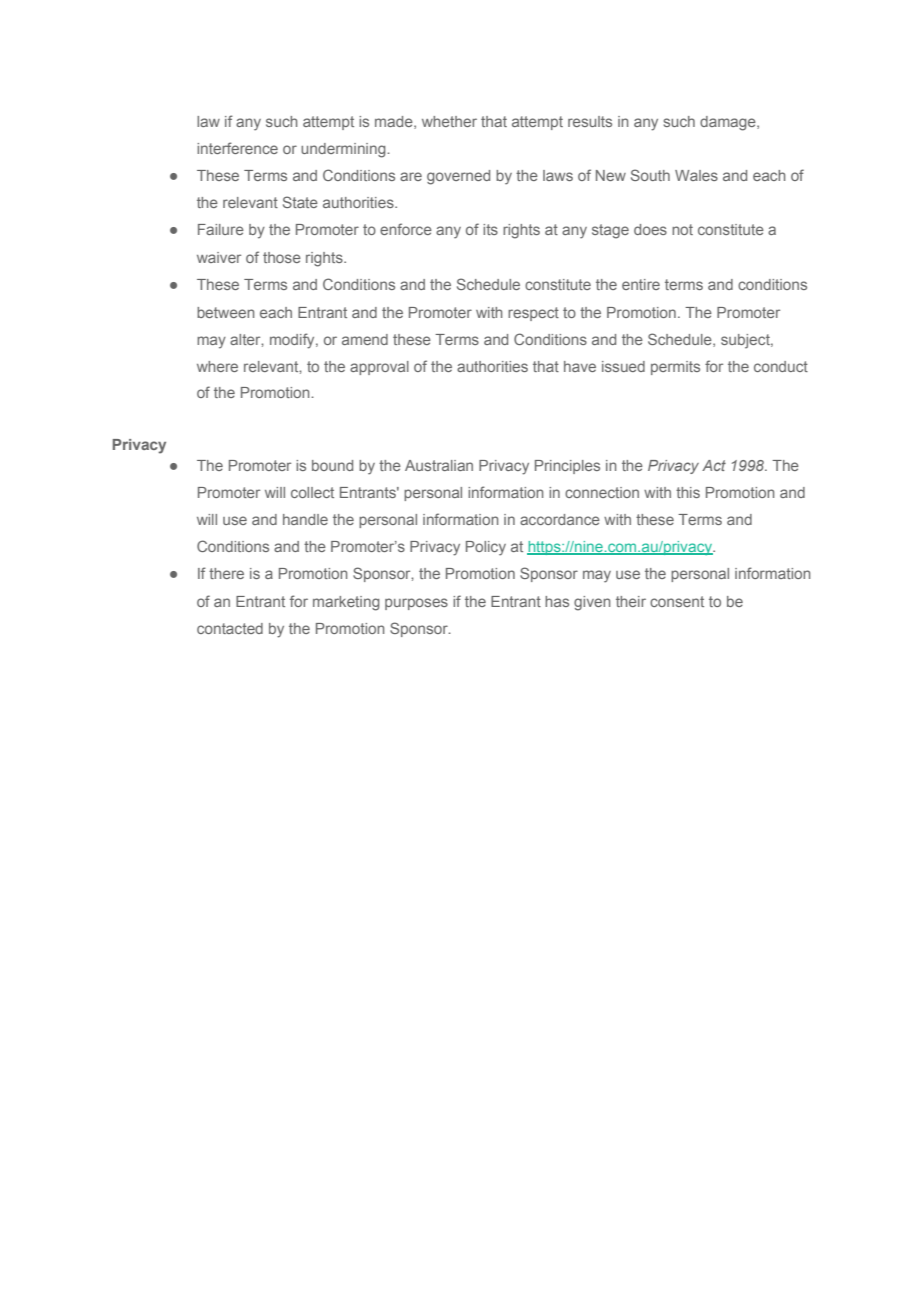 This screenshot has height=1308, width=924. Describe the element at coordinates (557, 601) in the screenshot. I see `has` at that location.
